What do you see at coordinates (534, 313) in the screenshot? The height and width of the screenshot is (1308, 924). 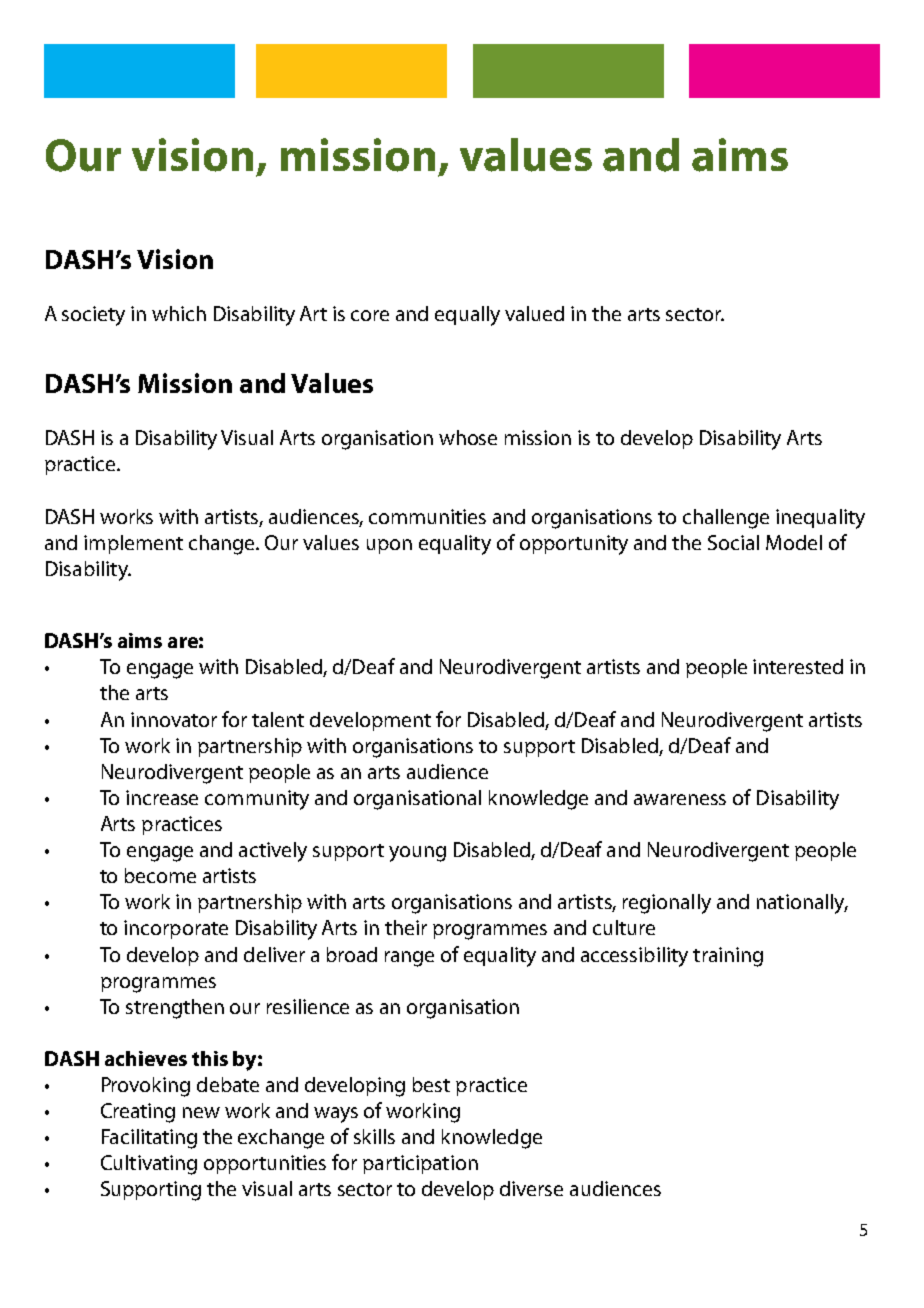 I see `valued` at bounding box center [534, 313].
